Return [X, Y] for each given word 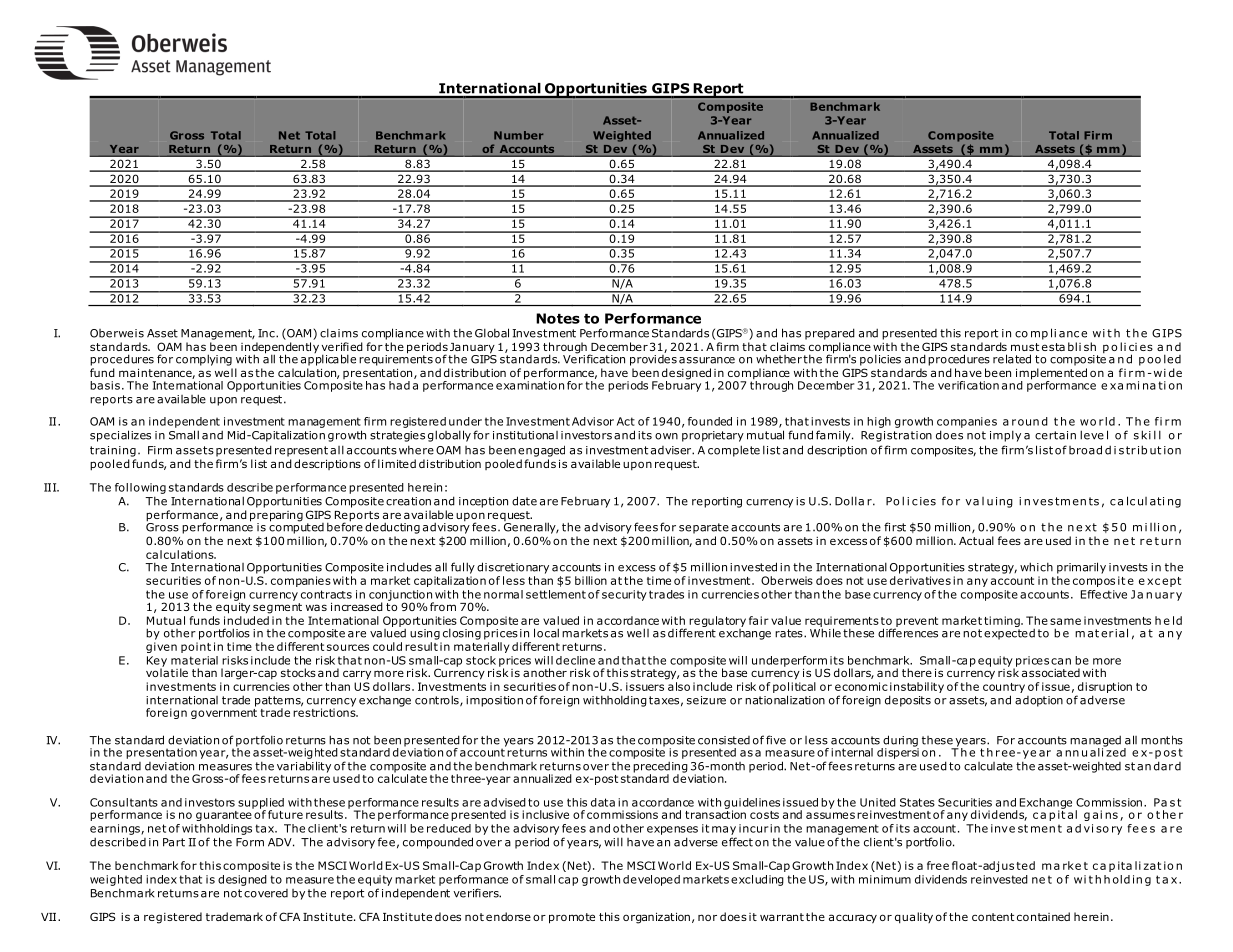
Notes [558, 318]
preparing [276, 517]
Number [518, 135]
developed [651, 880]
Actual [976, 540]
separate [704, 528]
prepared [830, 334]
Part [174, 842]
